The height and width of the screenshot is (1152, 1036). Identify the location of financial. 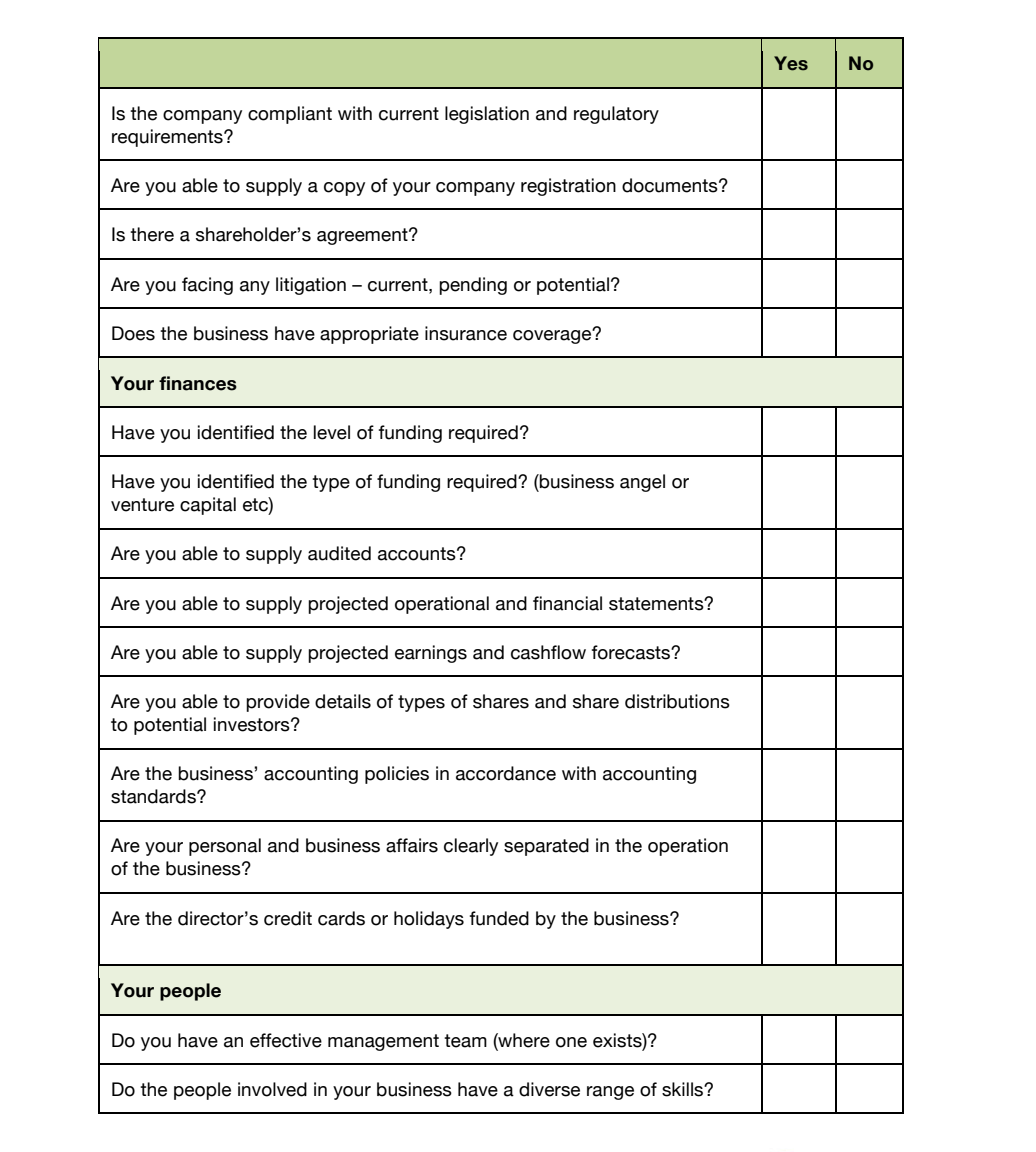
(567, 603).
